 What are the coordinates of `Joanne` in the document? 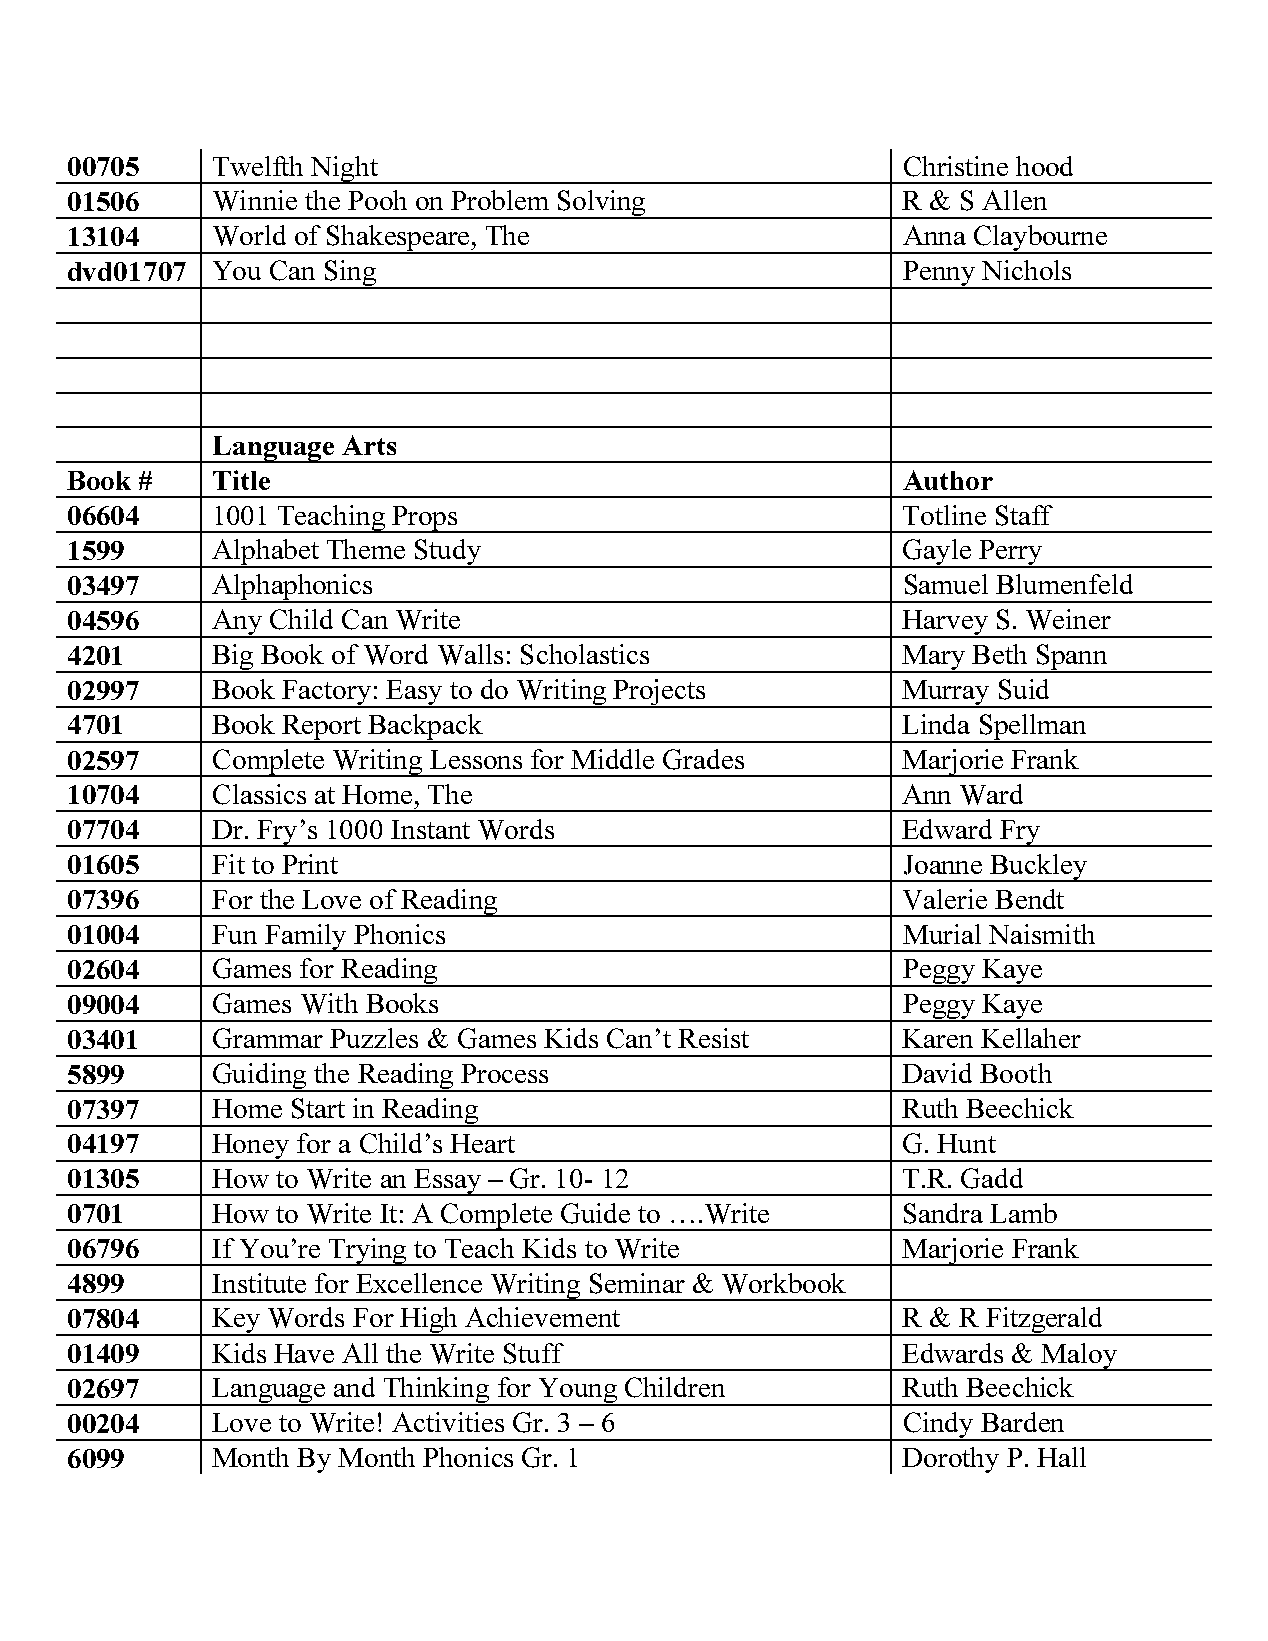 It's located at (943, 865).
